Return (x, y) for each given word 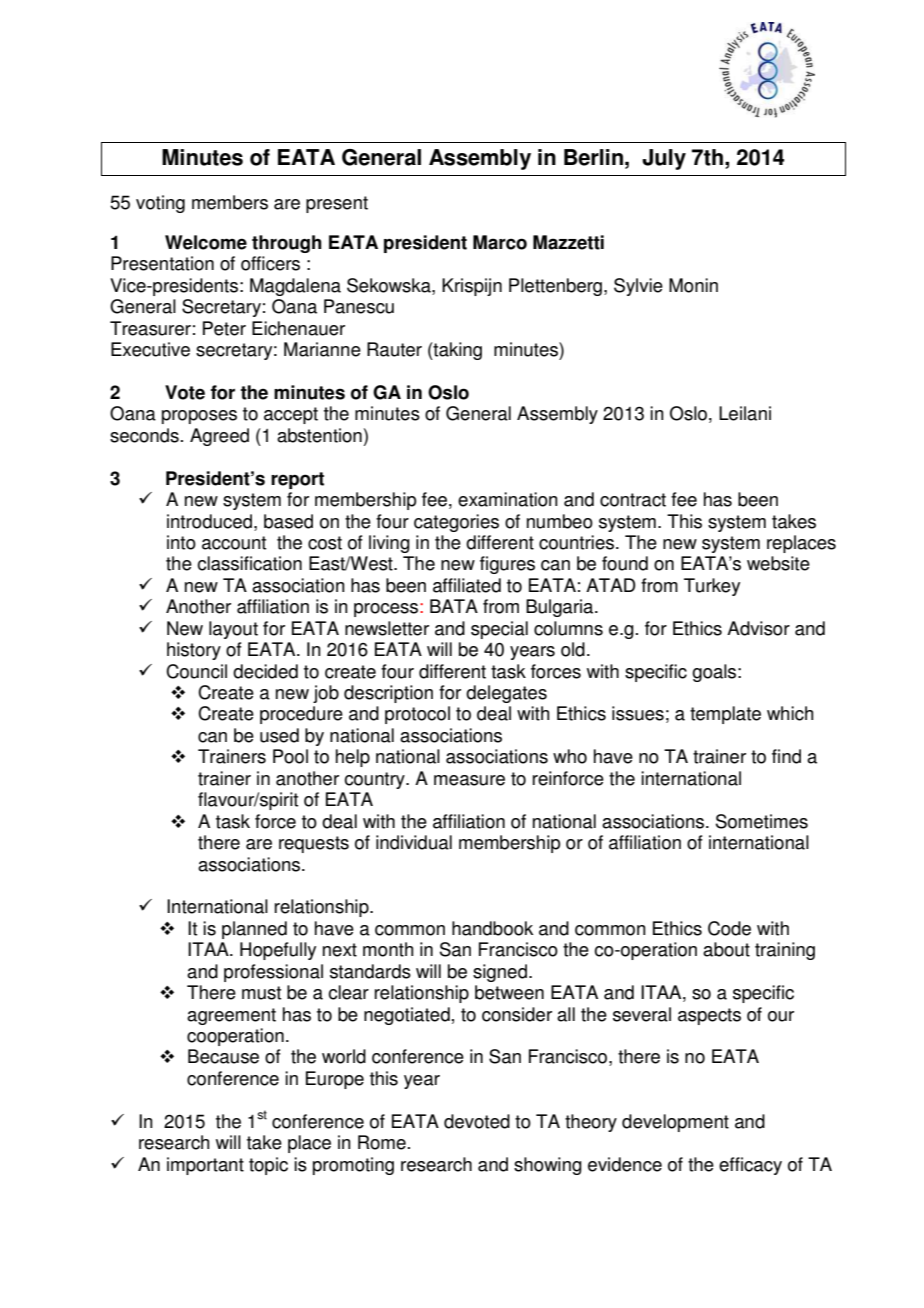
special (499, 630)
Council (196, 671)
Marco (500, 242)
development (675, 1123)
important (205, 1166)
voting (160, 204)
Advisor (758, 628)
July (664, 159)
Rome (382, 1142)
